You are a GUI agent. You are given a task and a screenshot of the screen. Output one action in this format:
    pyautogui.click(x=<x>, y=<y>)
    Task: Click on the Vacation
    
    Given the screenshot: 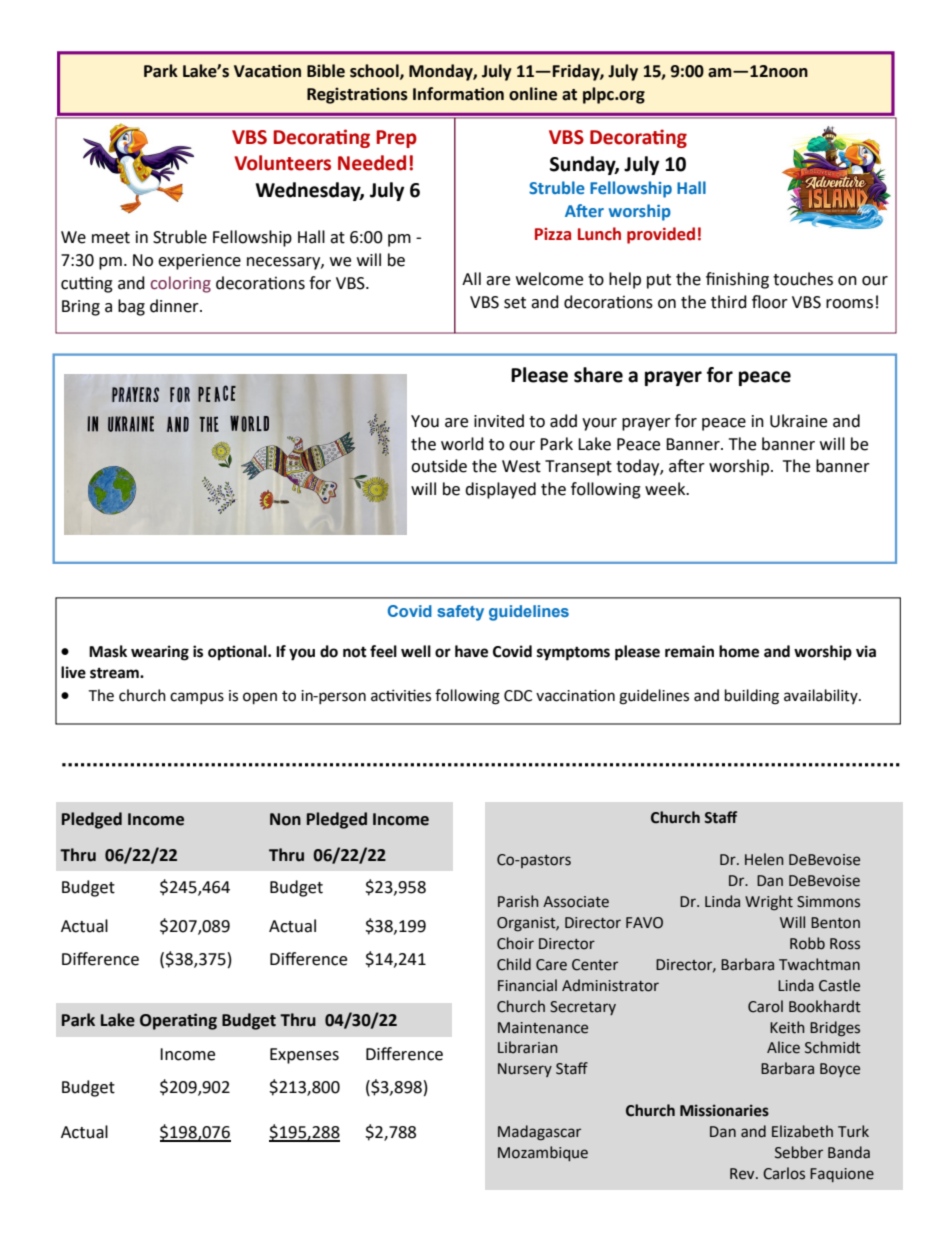 What is the action you would take?
    pyautogui.click(x=267, y=71)
